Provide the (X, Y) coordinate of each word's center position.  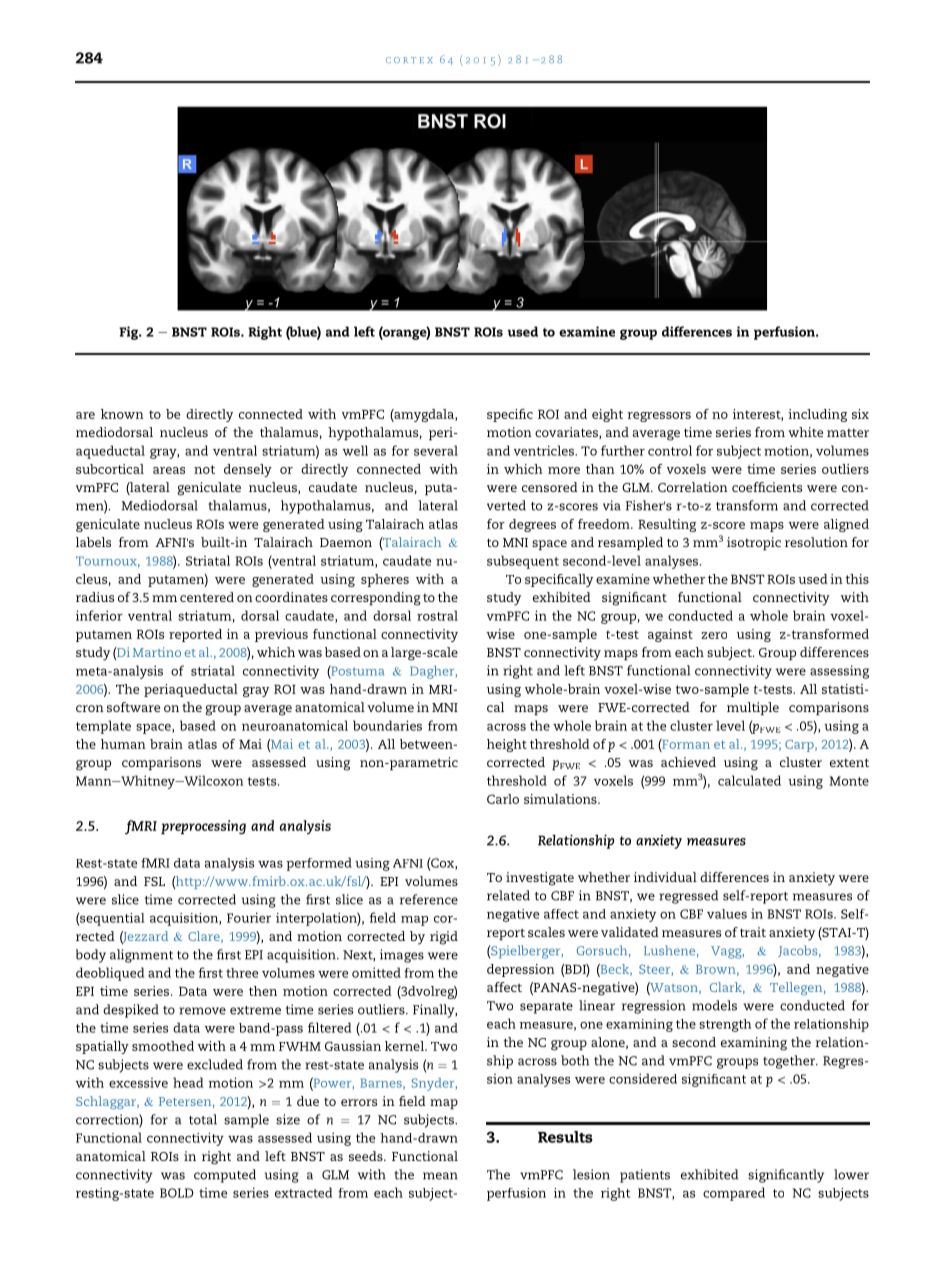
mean (440, 1176)
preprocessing (203, 827)
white (805, 432)
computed (225, 1176)
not (204, 469)
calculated (749, 780)
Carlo (503, 799)
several (436, 450)
